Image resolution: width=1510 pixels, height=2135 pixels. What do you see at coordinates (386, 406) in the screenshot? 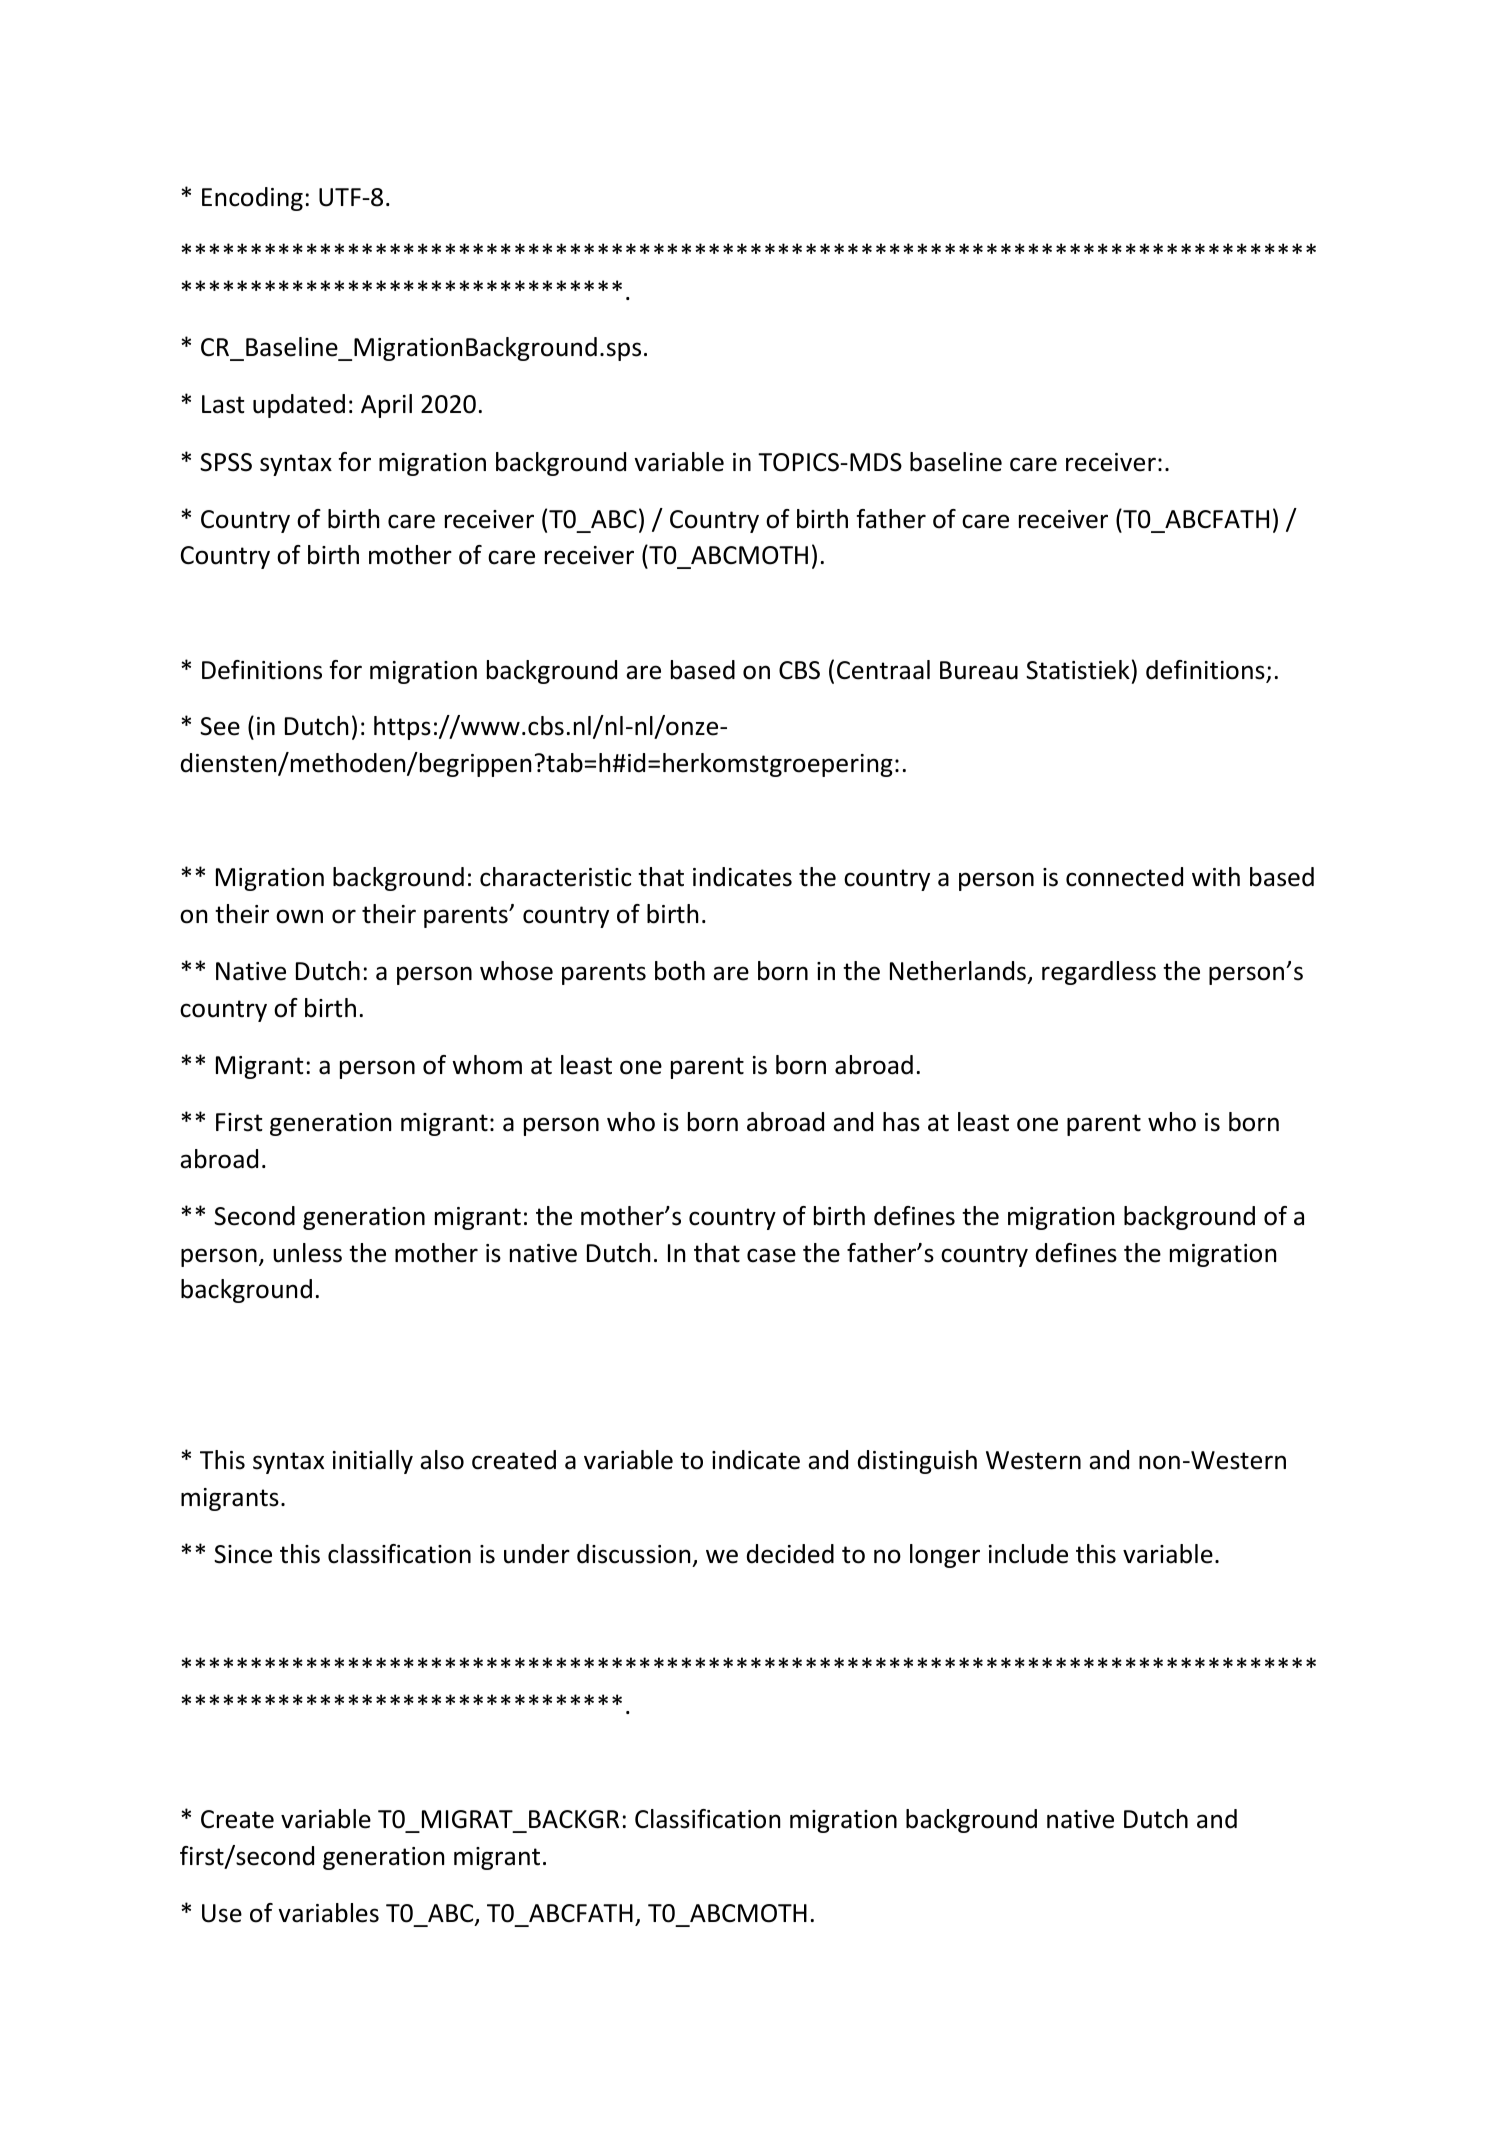
I see `April` at bounding box center [386, 406].
